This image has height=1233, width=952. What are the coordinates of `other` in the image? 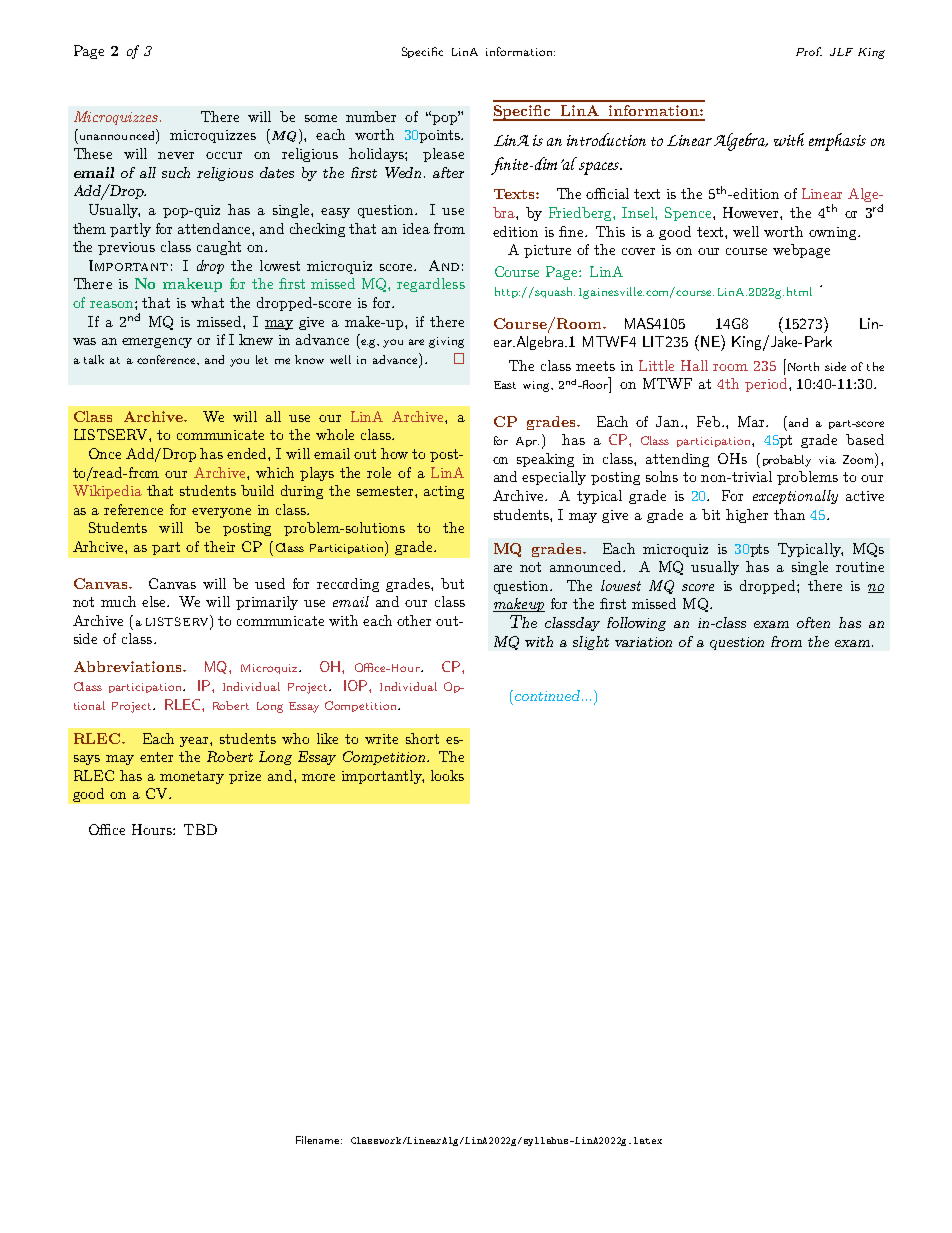 It's located at (414, 620).
